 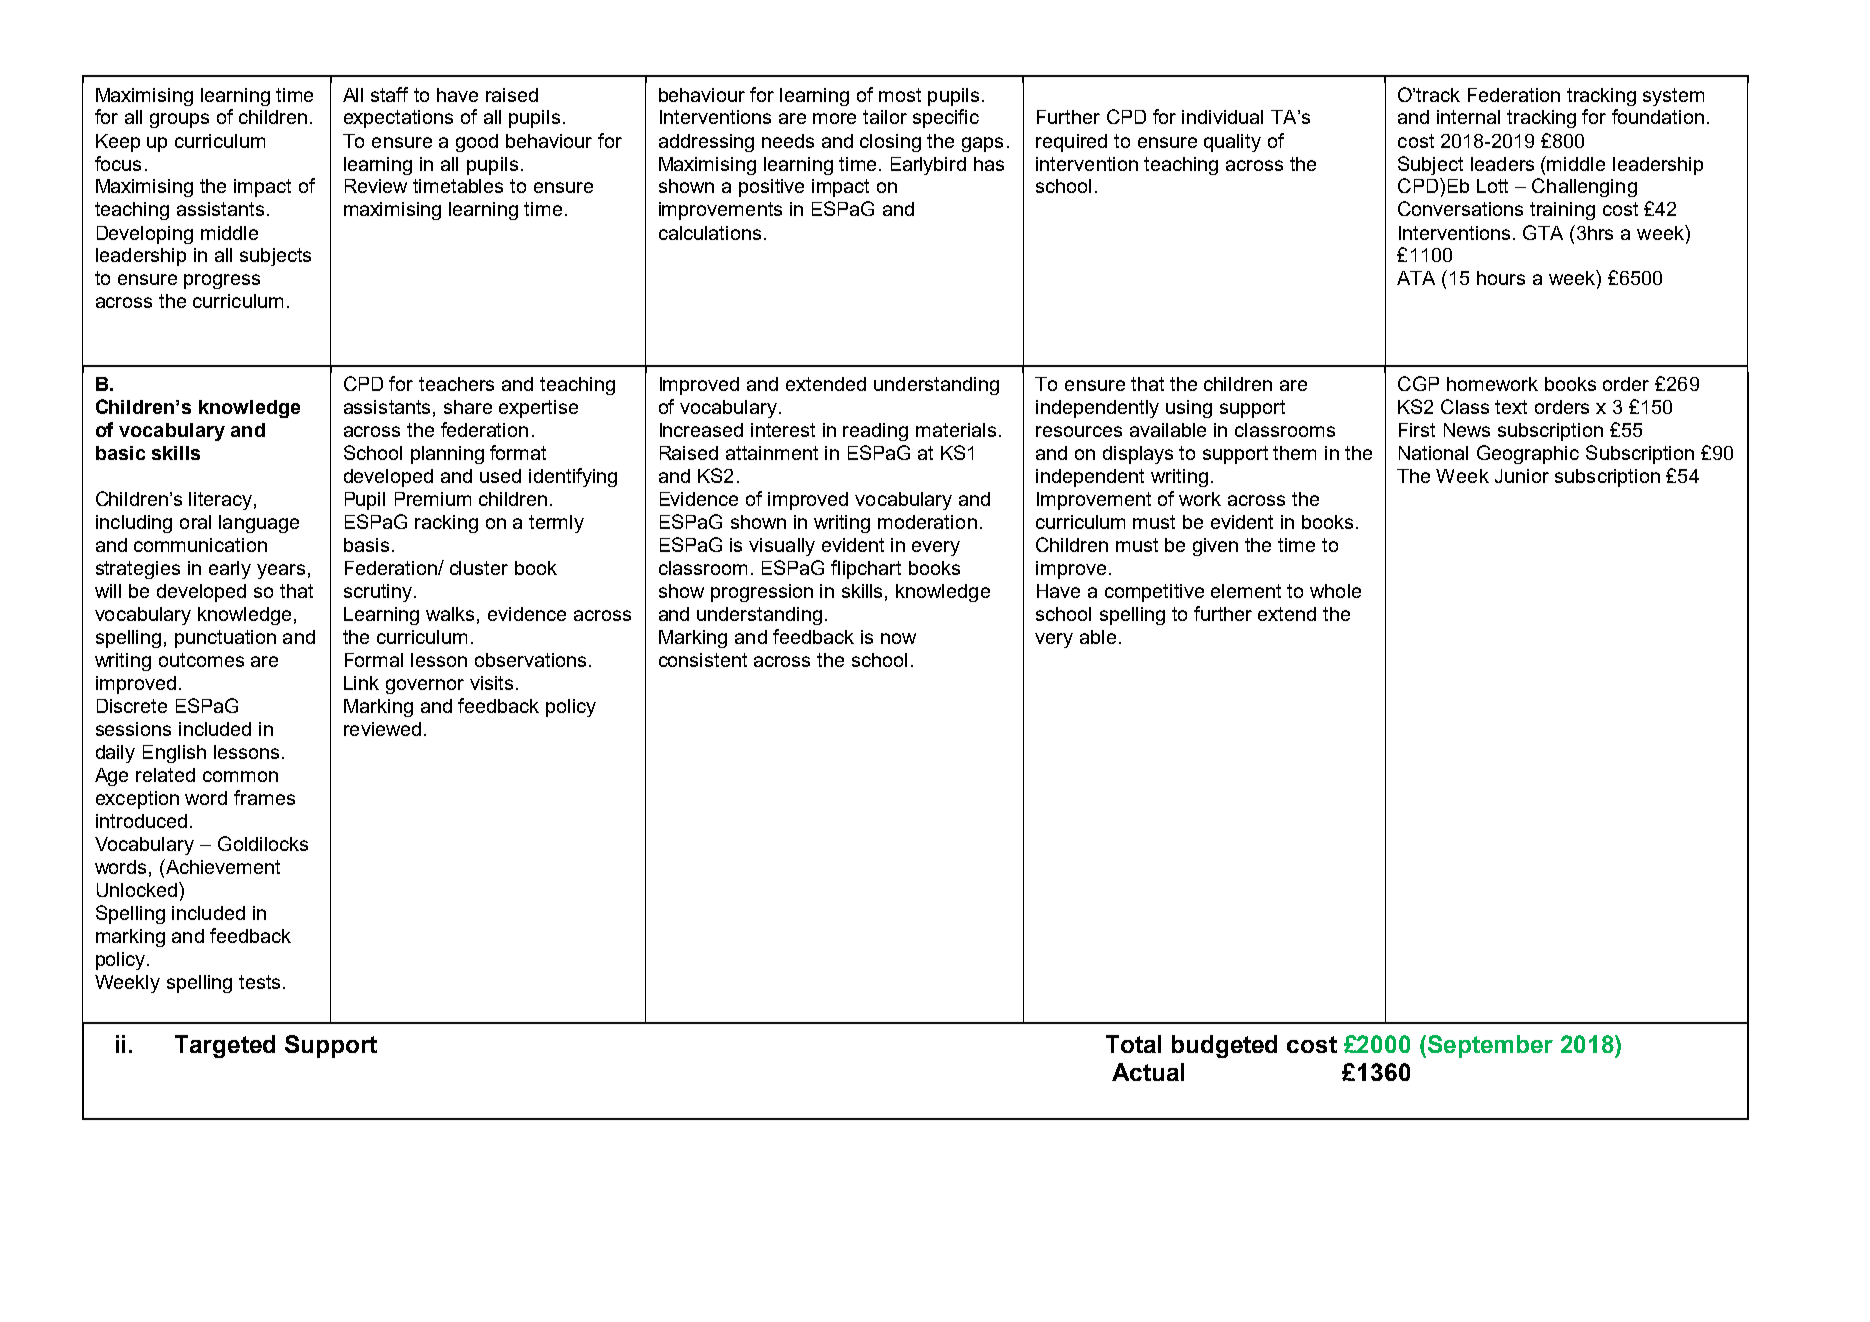 I want to click on consistent, so click(x=703, y=660).
